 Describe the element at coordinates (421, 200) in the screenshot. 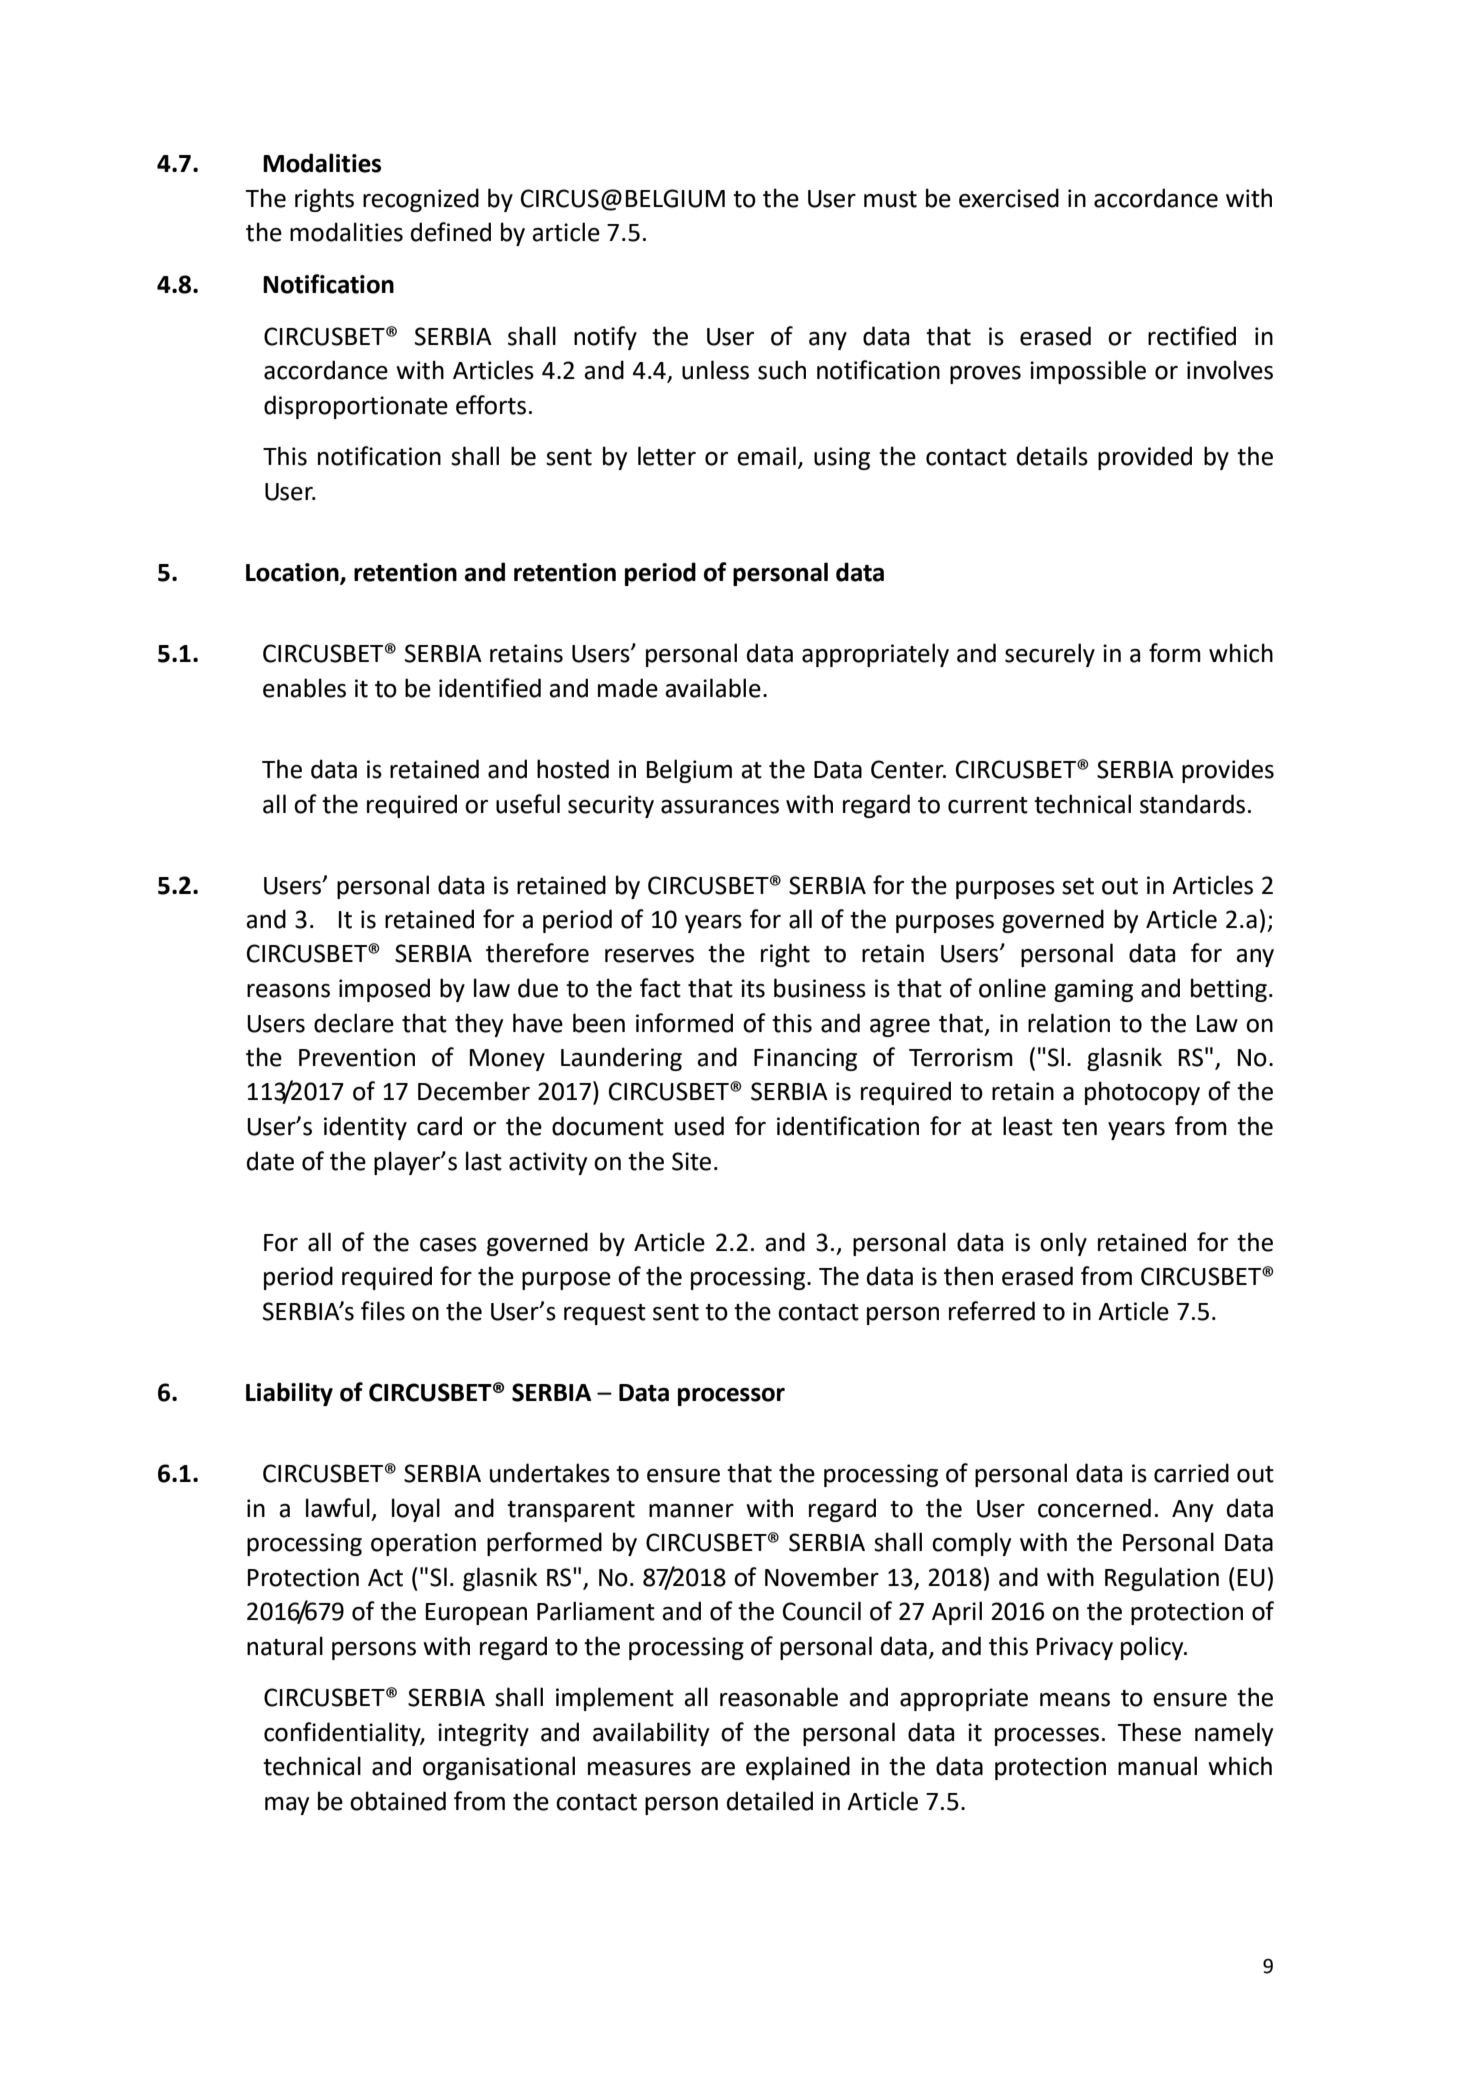

I see `recognized` at that location.
